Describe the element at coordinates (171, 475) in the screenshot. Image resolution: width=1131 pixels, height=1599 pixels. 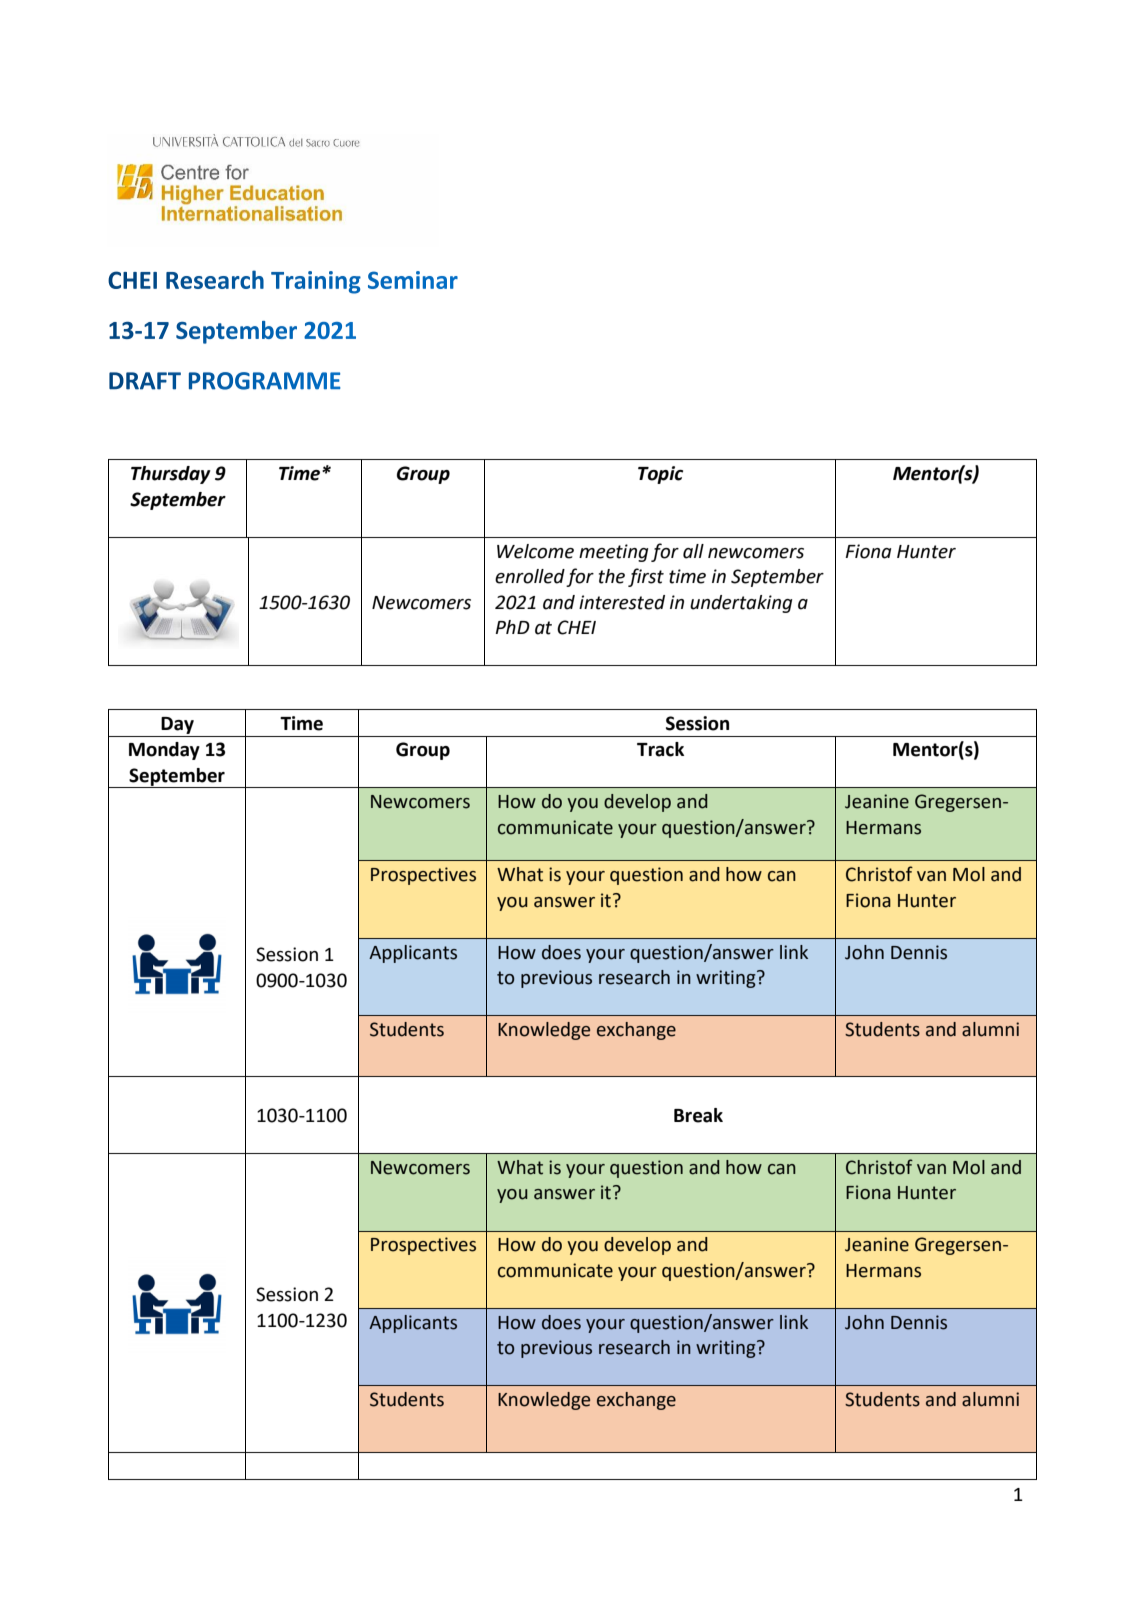
I see `Thursday` at that location.
